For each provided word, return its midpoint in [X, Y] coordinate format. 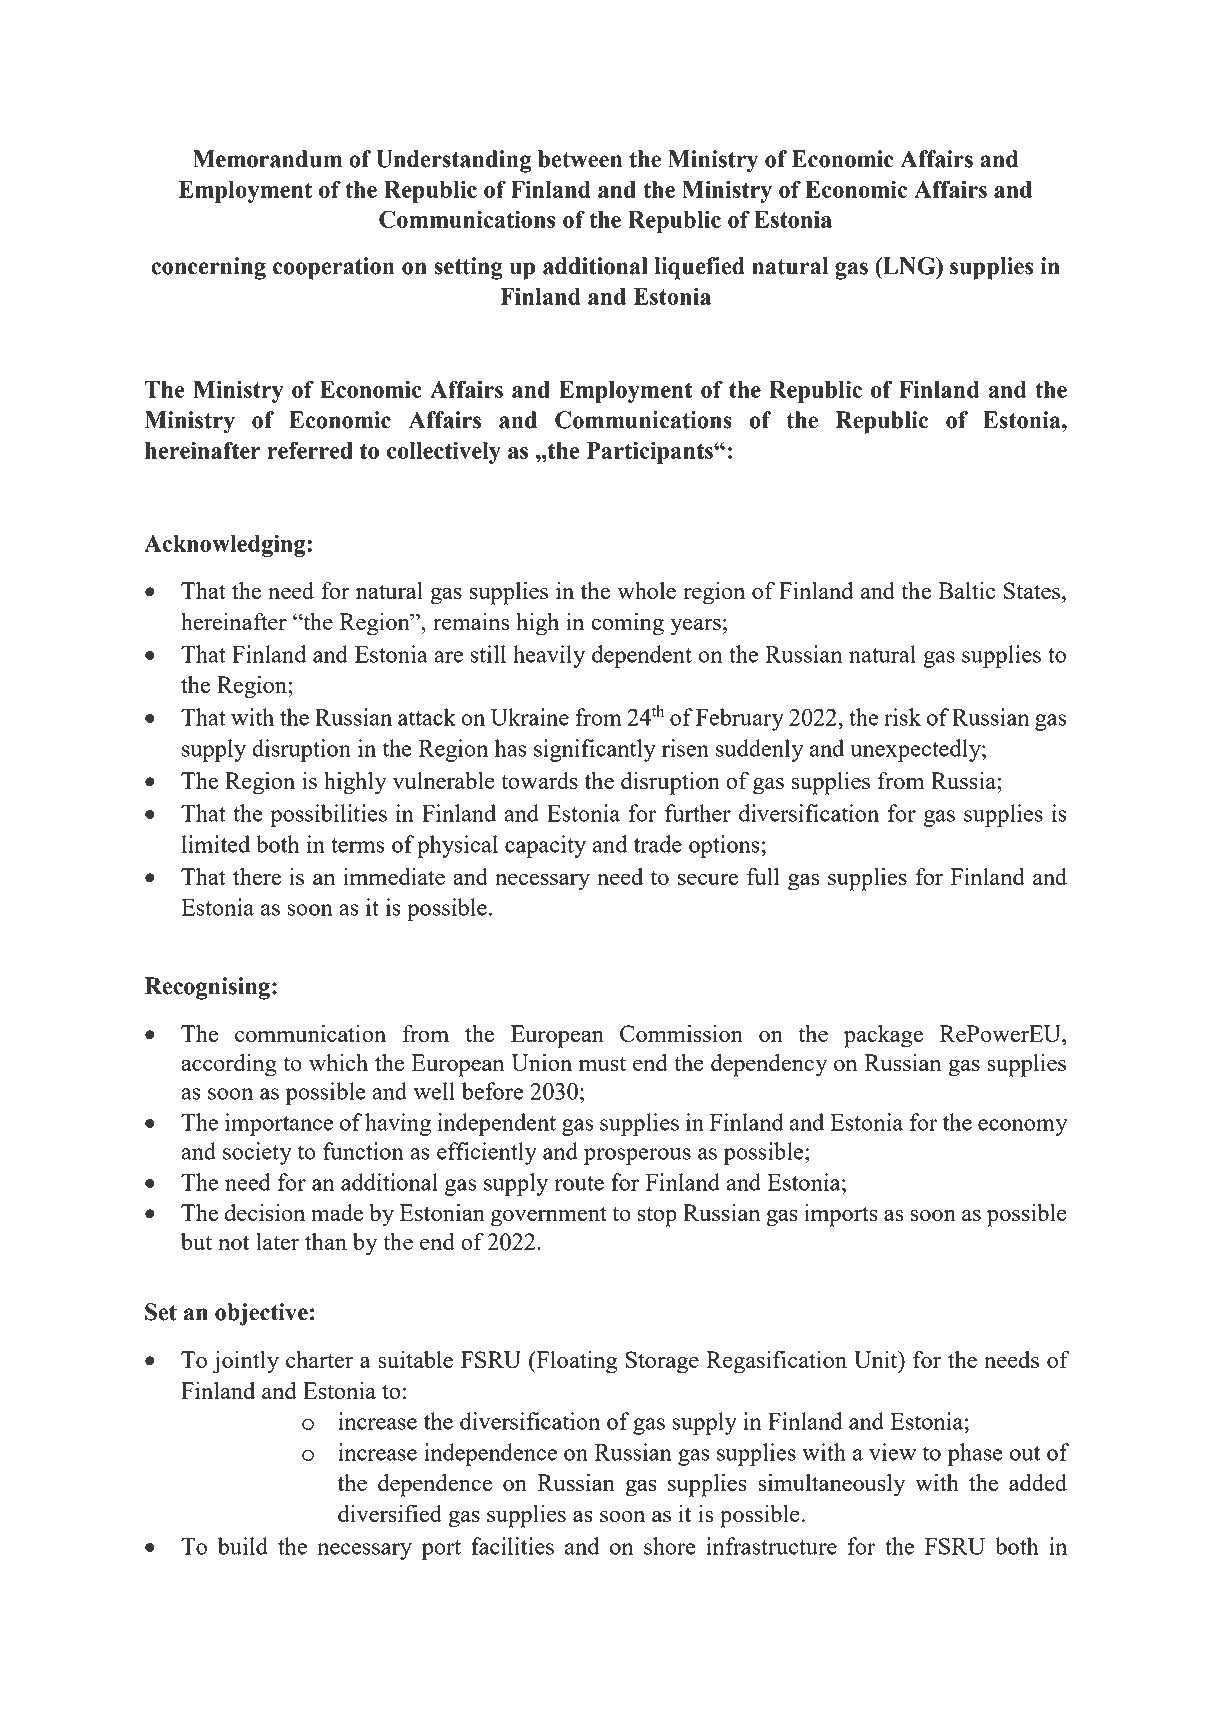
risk [902, 717]
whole [646, 590]
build [243, 1546]
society [257, 1153]
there [257, 876]
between [580, 159]
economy [1022, 1127]
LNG [909, 266]
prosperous [637, 1156]
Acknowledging [226, 545]
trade [658, 844]
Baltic [966, 590]
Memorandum [267, 159]
